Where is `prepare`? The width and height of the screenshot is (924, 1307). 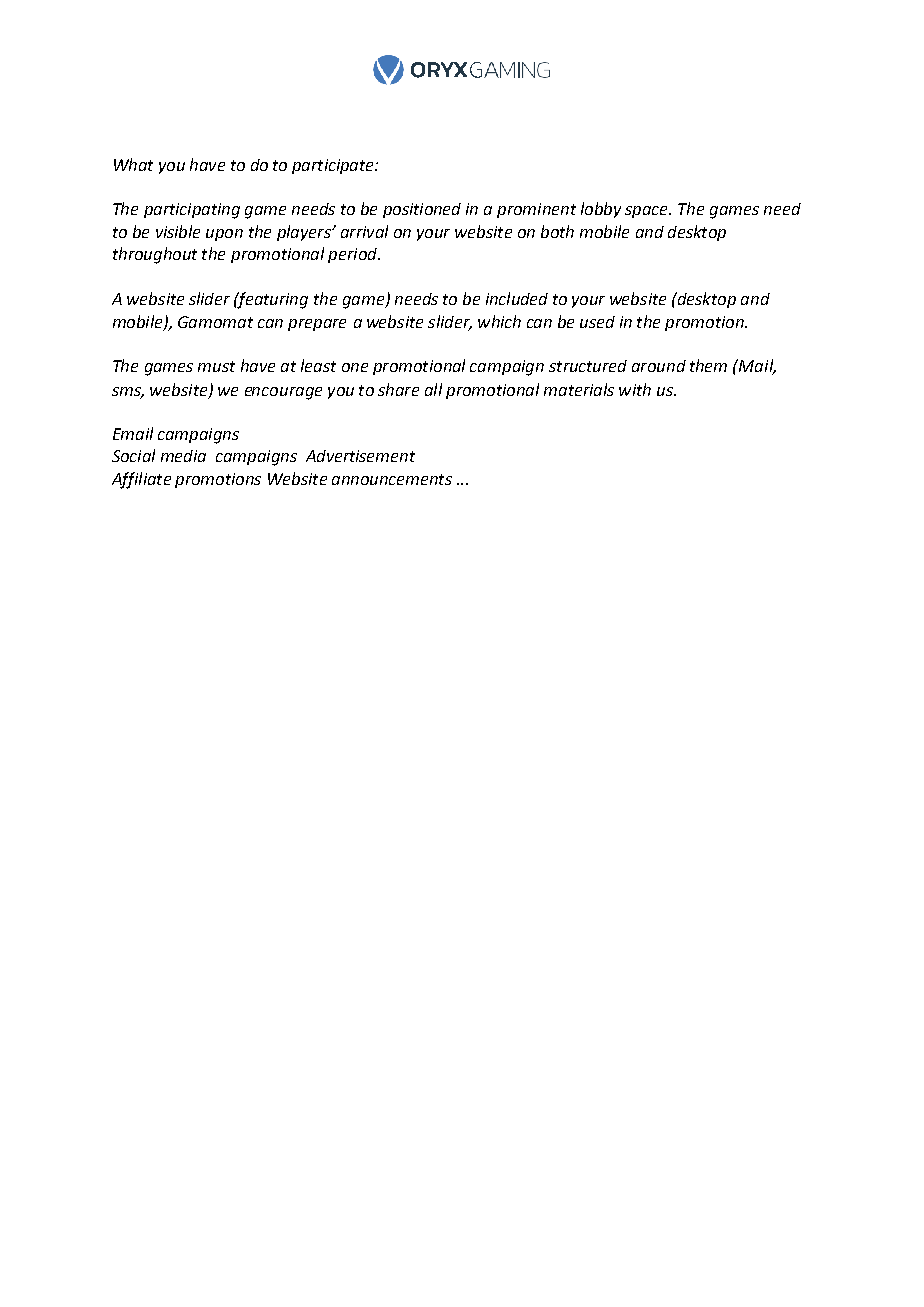
prepare is located at coordinates (317, 325).
